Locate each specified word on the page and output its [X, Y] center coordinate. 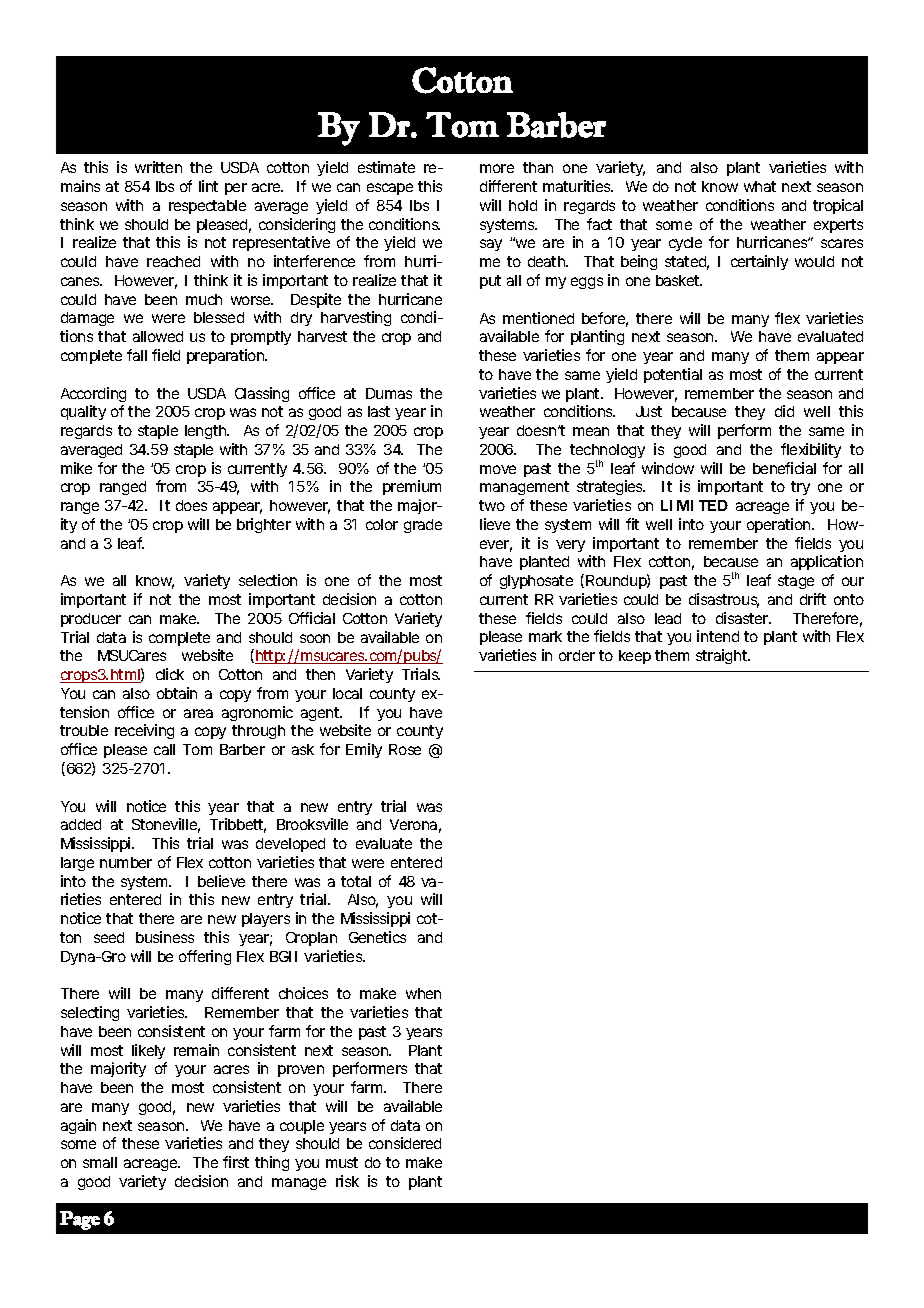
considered [405, 1143]
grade [423, 526]
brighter [264, 525]
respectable [207, 207]
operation [780, 525]
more [497, 168]
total [356, 881]
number [126, 862]
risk [347, 1181]
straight [723, 656]
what [760, 186]
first [236, 1162]
